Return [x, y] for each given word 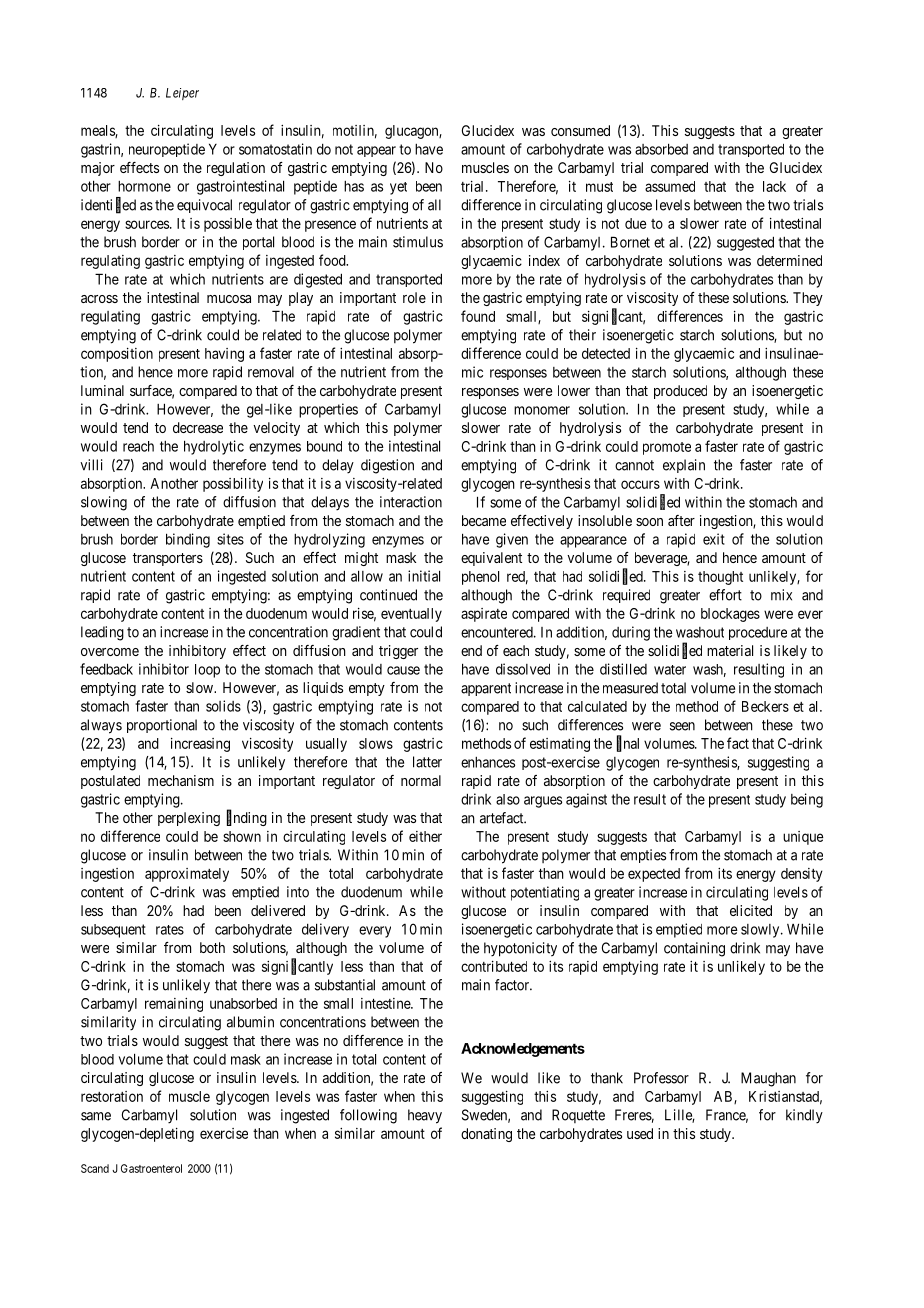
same [96, 1116]
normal [421, 780]
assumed [670, 186]
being [807, 800]
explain [684, 466]
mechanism [181, 780]
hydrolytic [214, 447]
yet [398, 188]
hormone [144, 186]
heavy [425, 1116]
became [484, 520]
